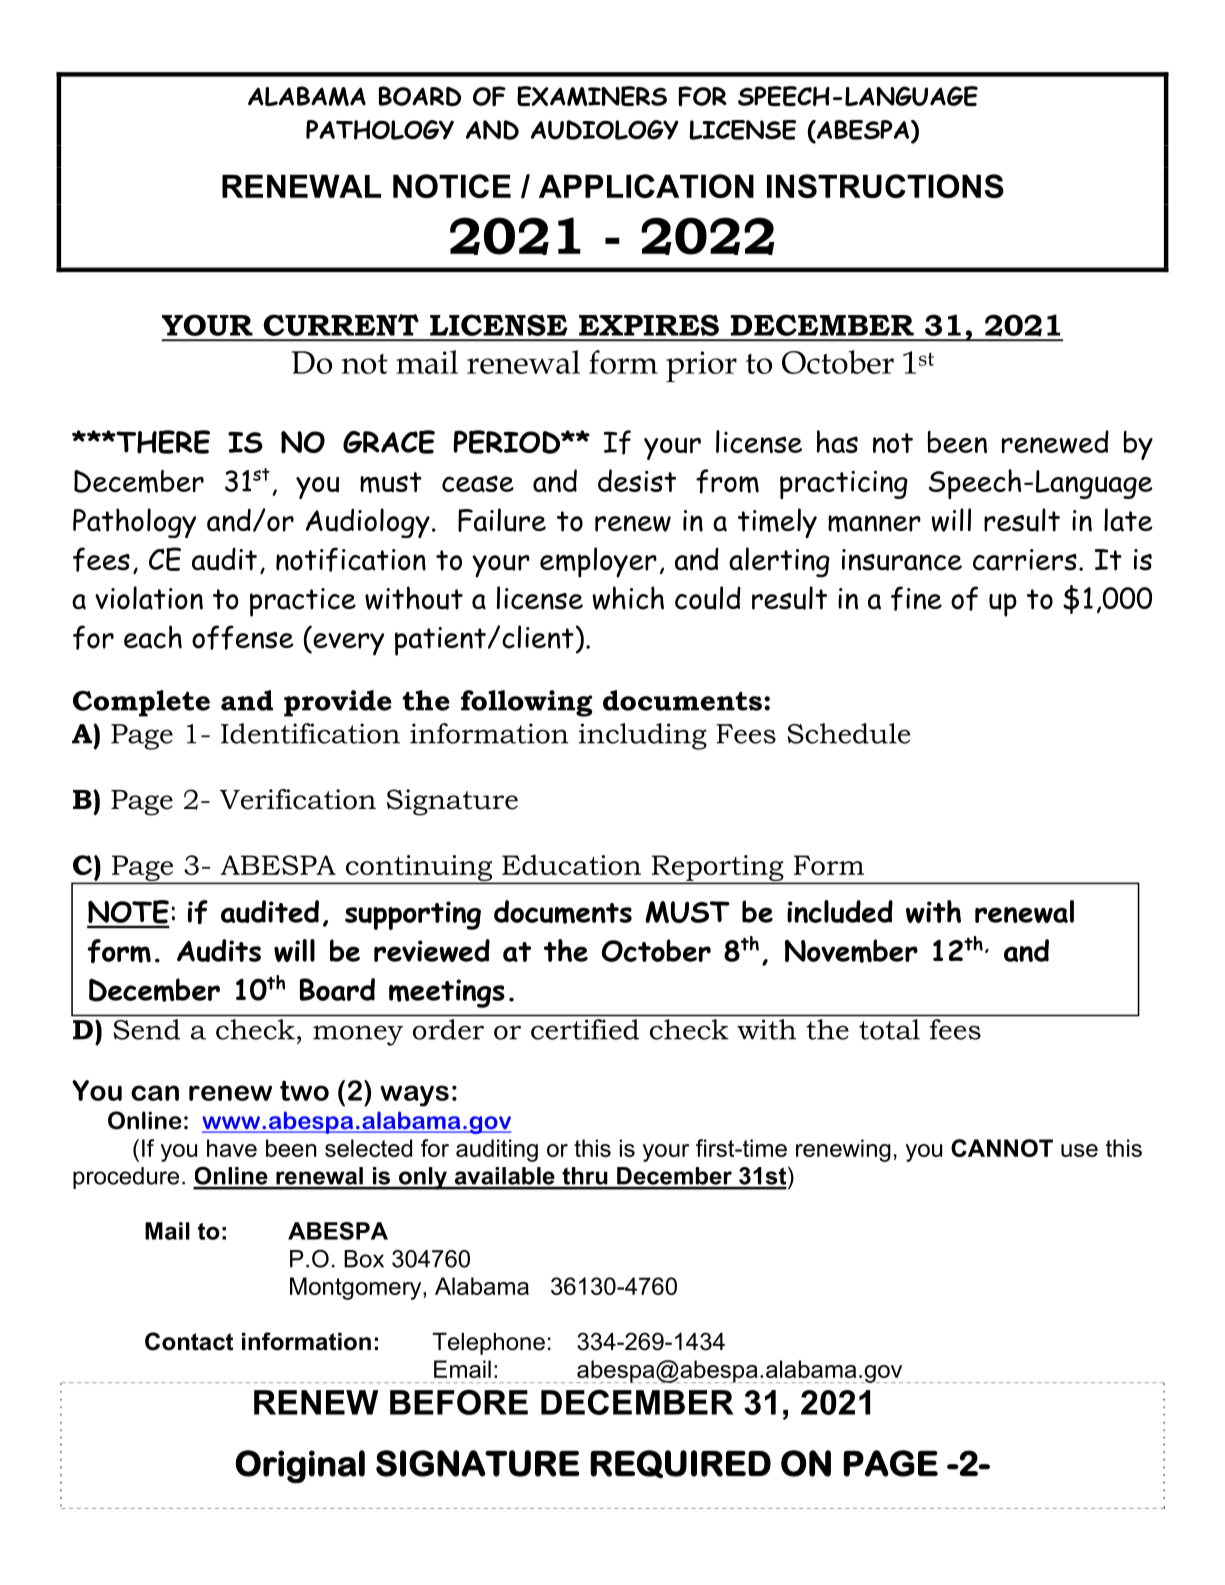  Describe the element at coordinates (300, 1467) in the document. I see `Original` at that location.
